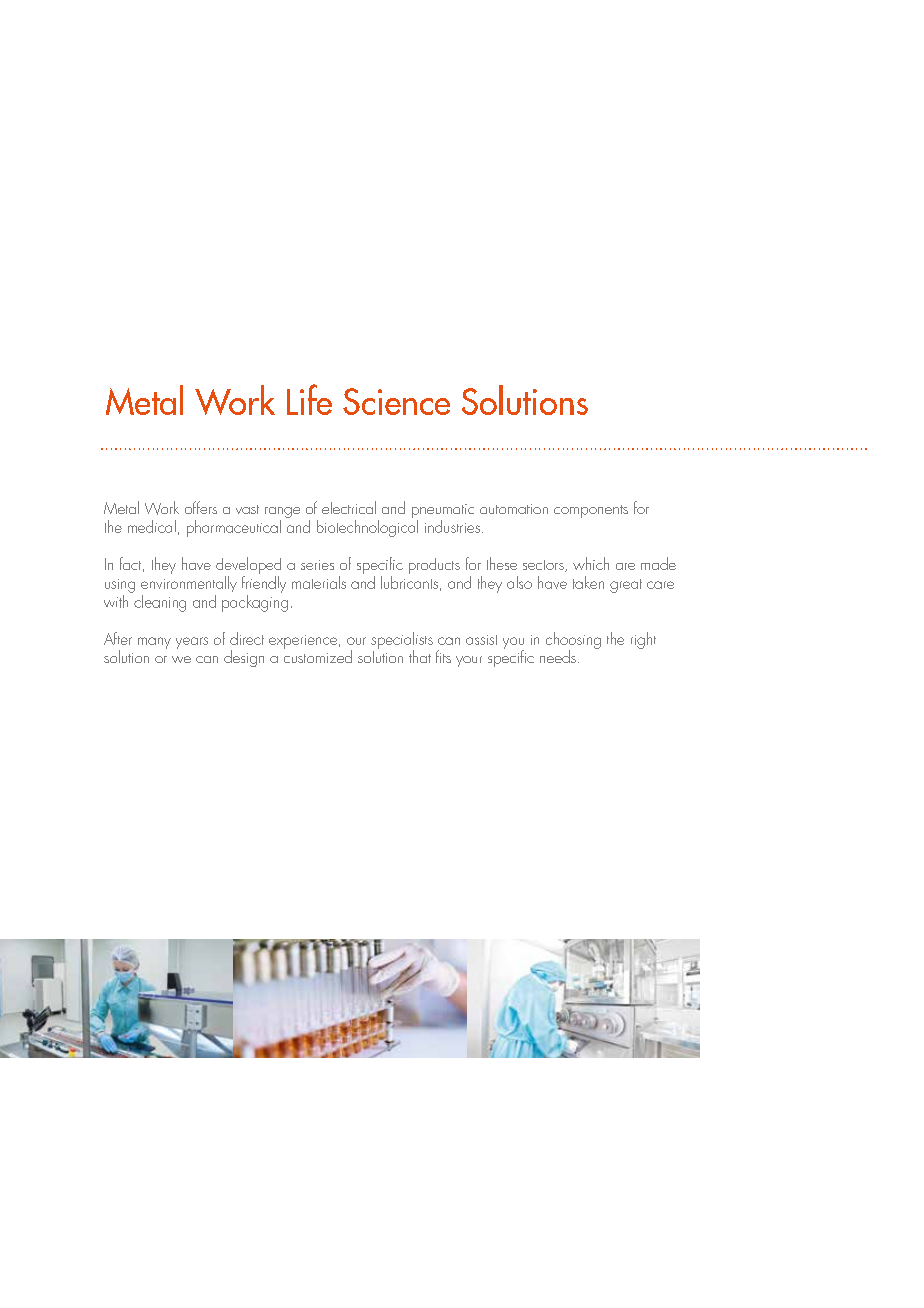 The image size is (924, 1308). I want to click on products, so click(434, 566).
